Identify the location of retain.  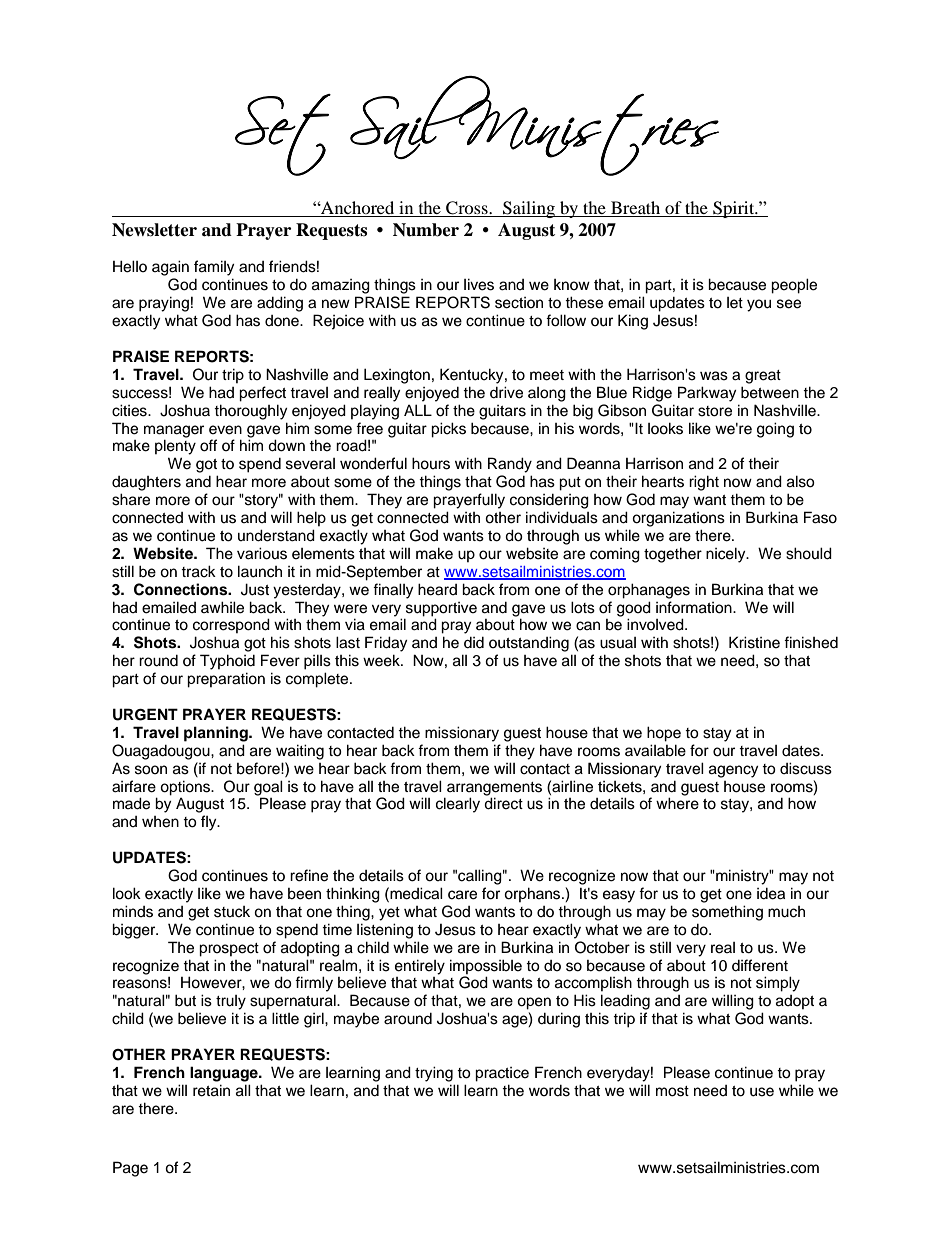
(211, 1090).
